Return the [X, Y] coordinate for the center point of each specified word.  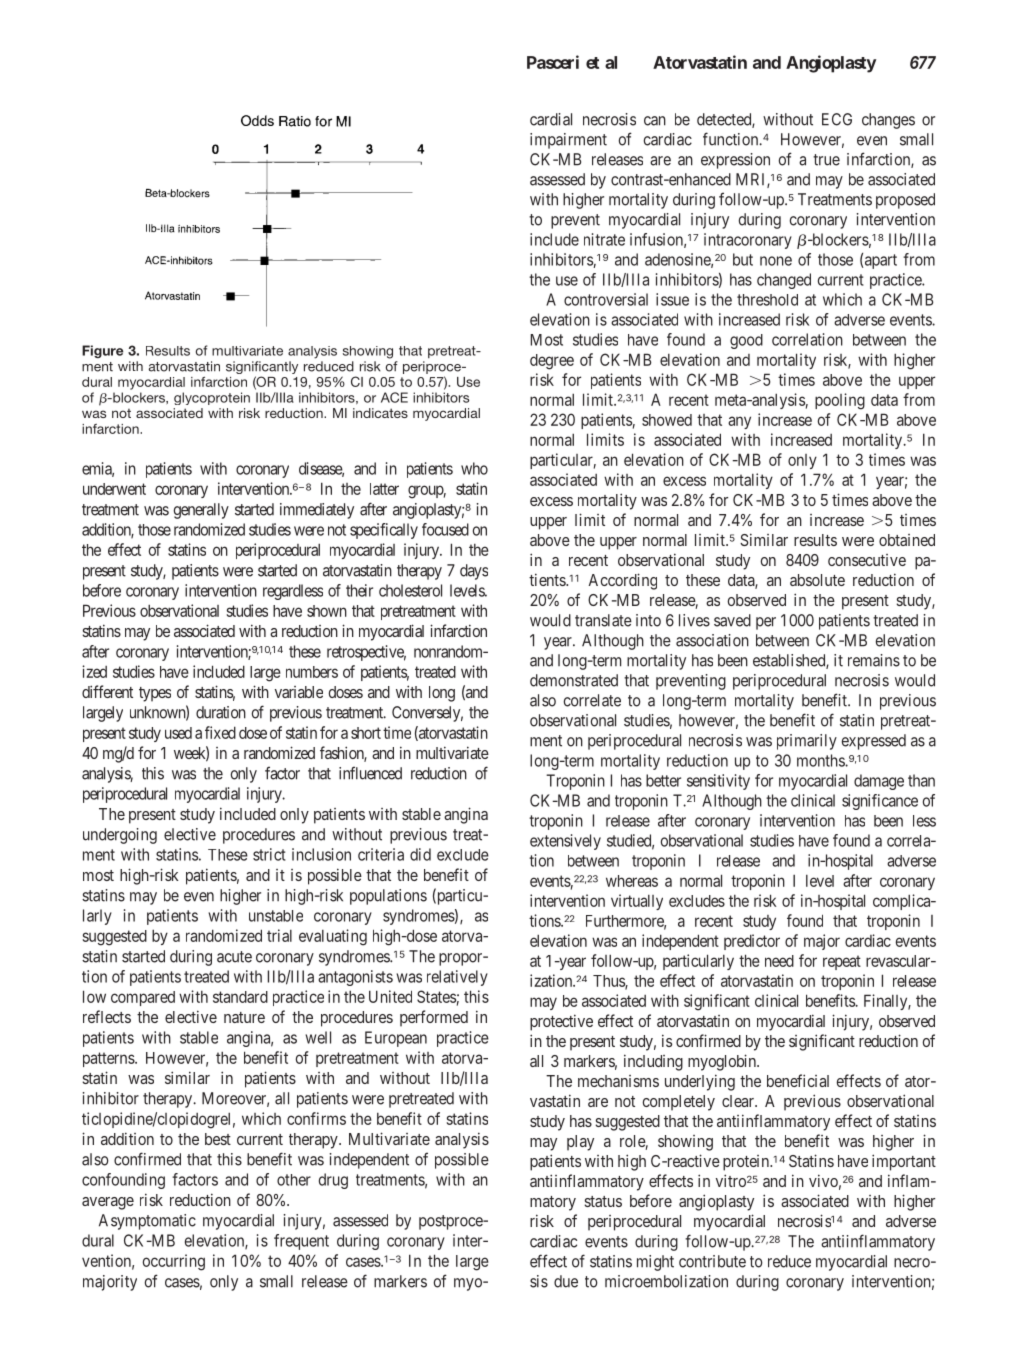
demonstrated [574, 680]
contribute [712, 1261]
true [826, 160]
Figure [102, 351]
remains [874, 660]
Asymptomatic [147, 1222]
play [580, 1143]
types [155, 694]
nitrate [604, 239]
